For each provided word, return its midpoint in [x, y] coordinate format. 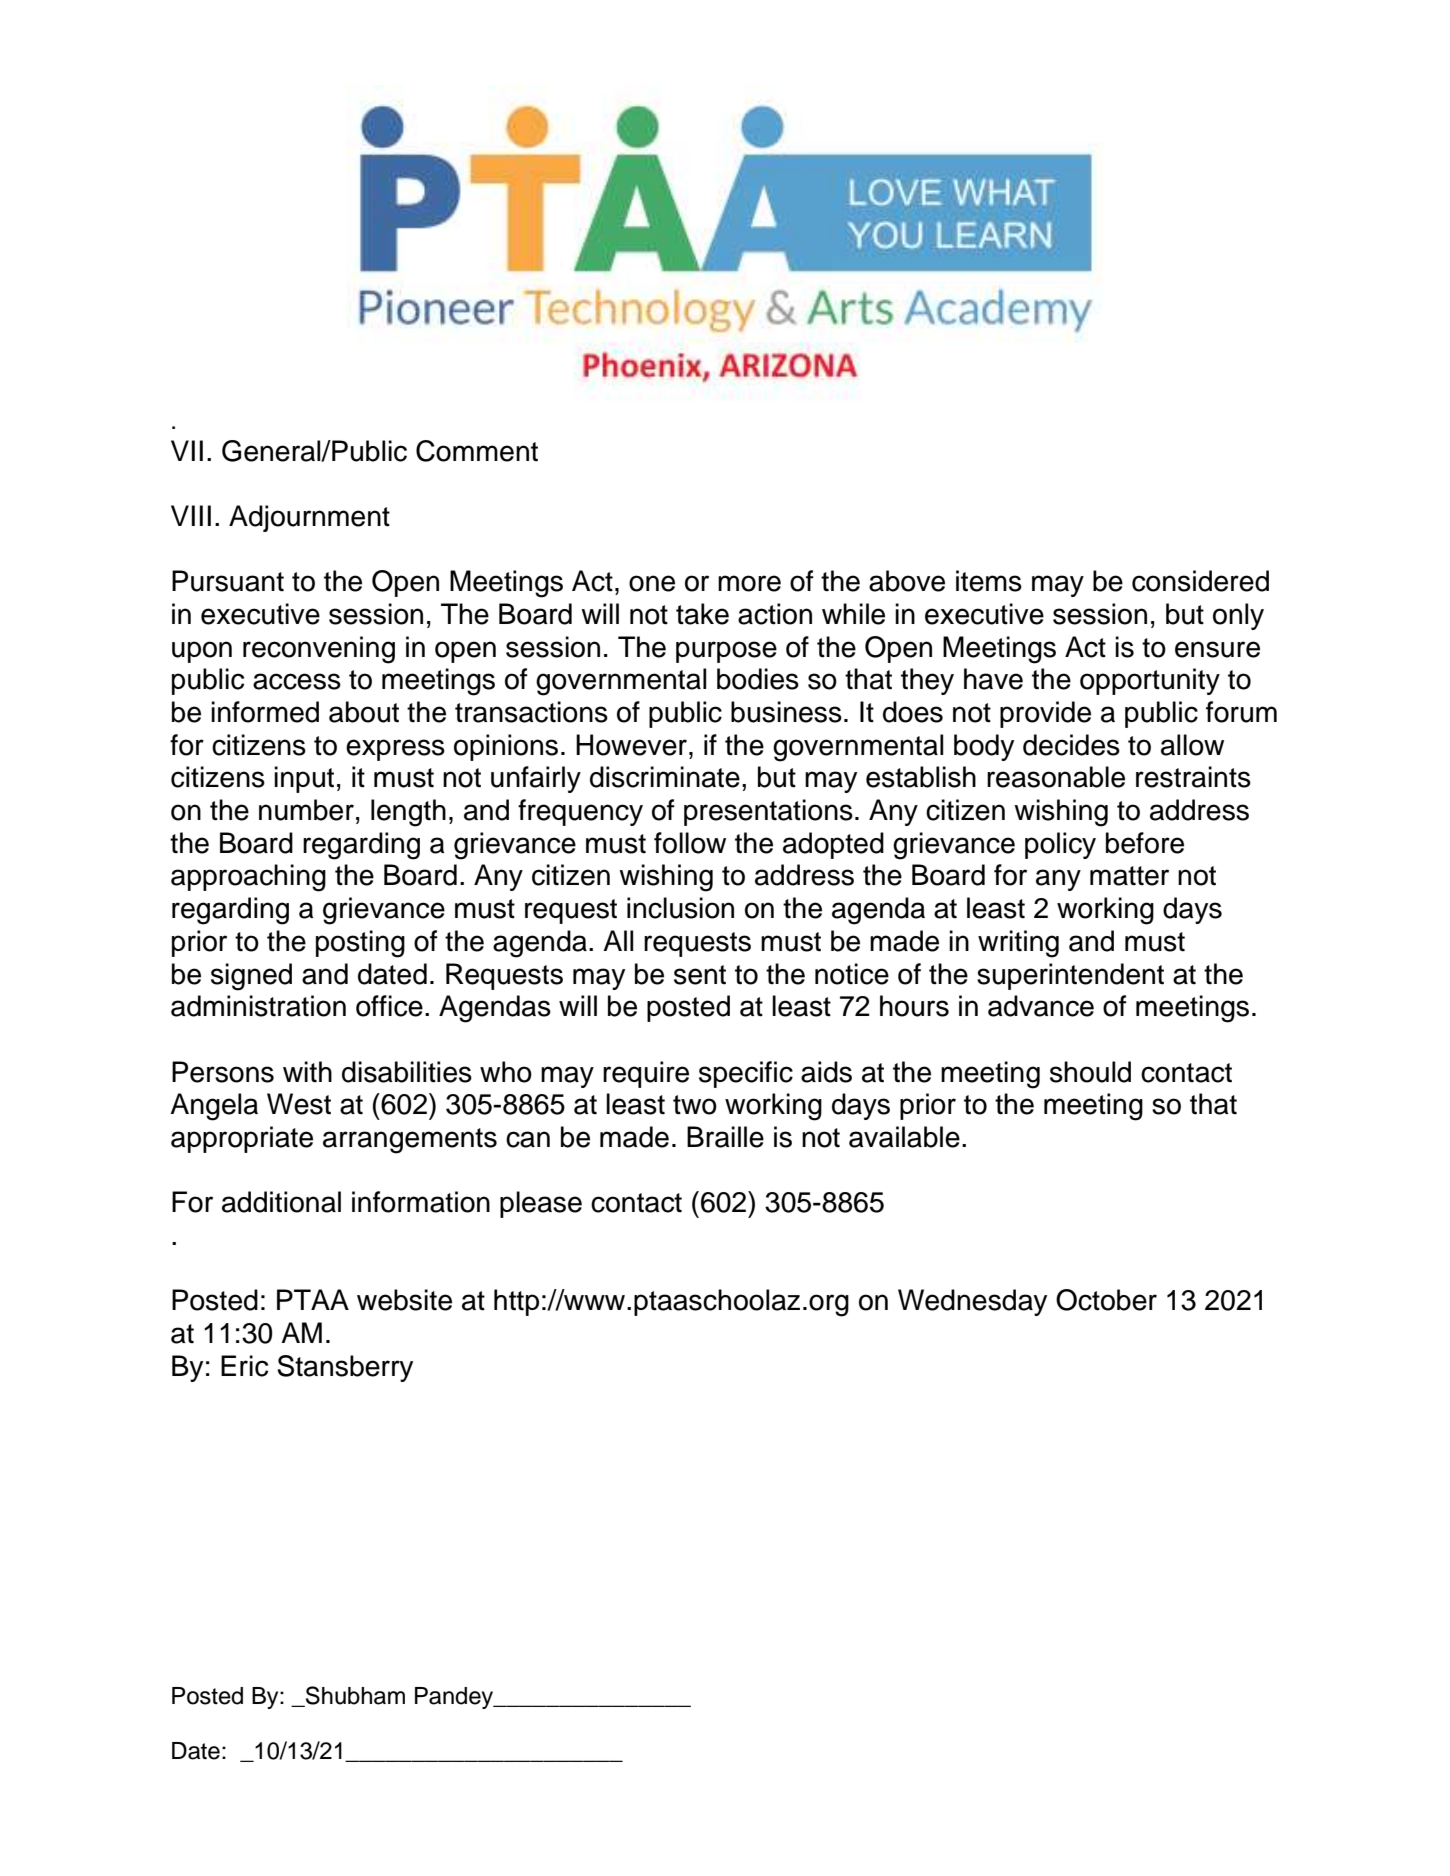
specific [746, 1074]
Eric [244, 1366]
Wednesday [972, 1302]
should [1090, 1072]
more [749, 583]
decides [1071, 745]
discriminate [665, 777]
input [304, 779]
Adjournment [309, 518]
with [307, 1071]
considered [1200, 581]
